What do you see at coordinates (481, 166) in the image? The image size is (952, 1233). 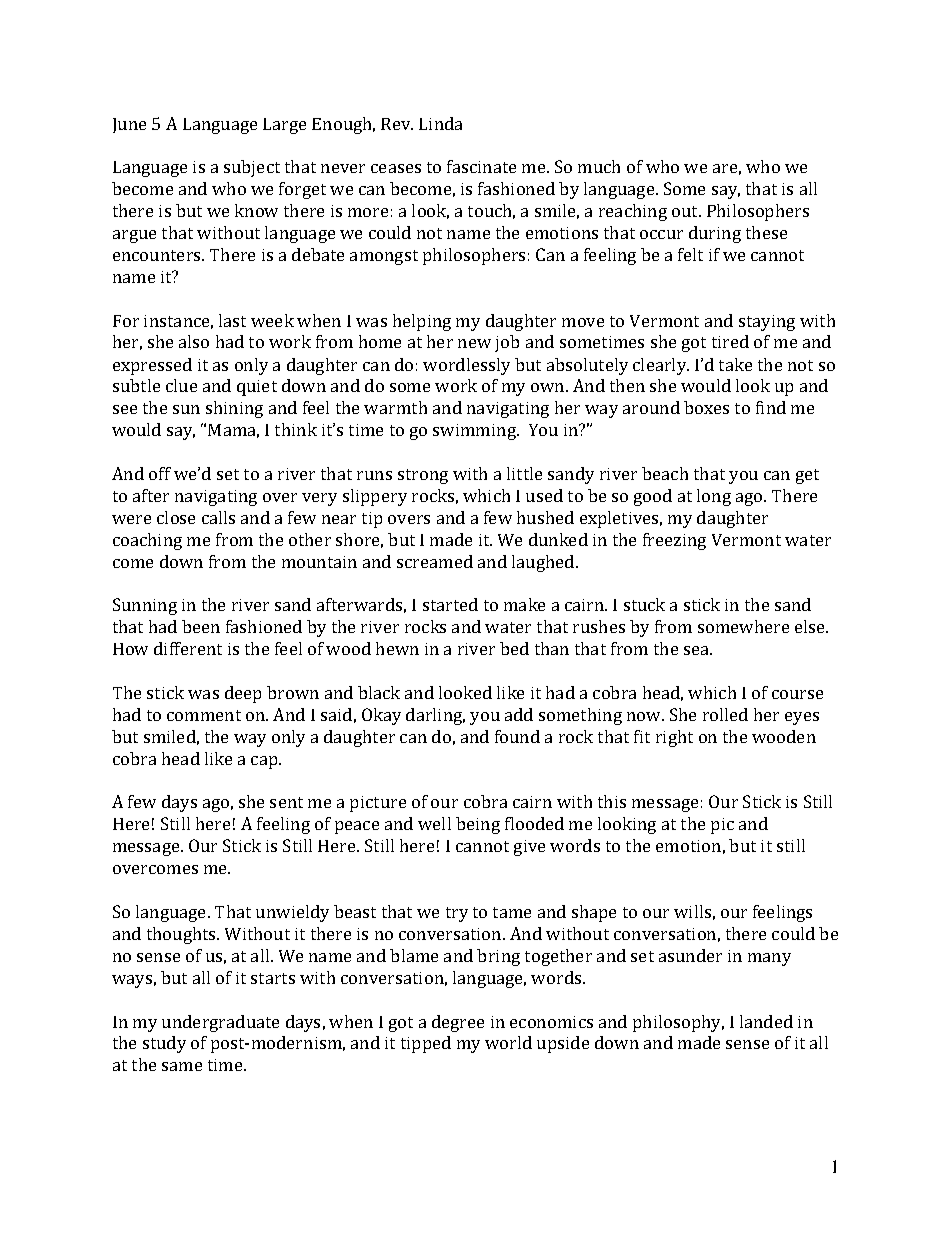 I see `fascinate` at bounding box center [481, 166].
